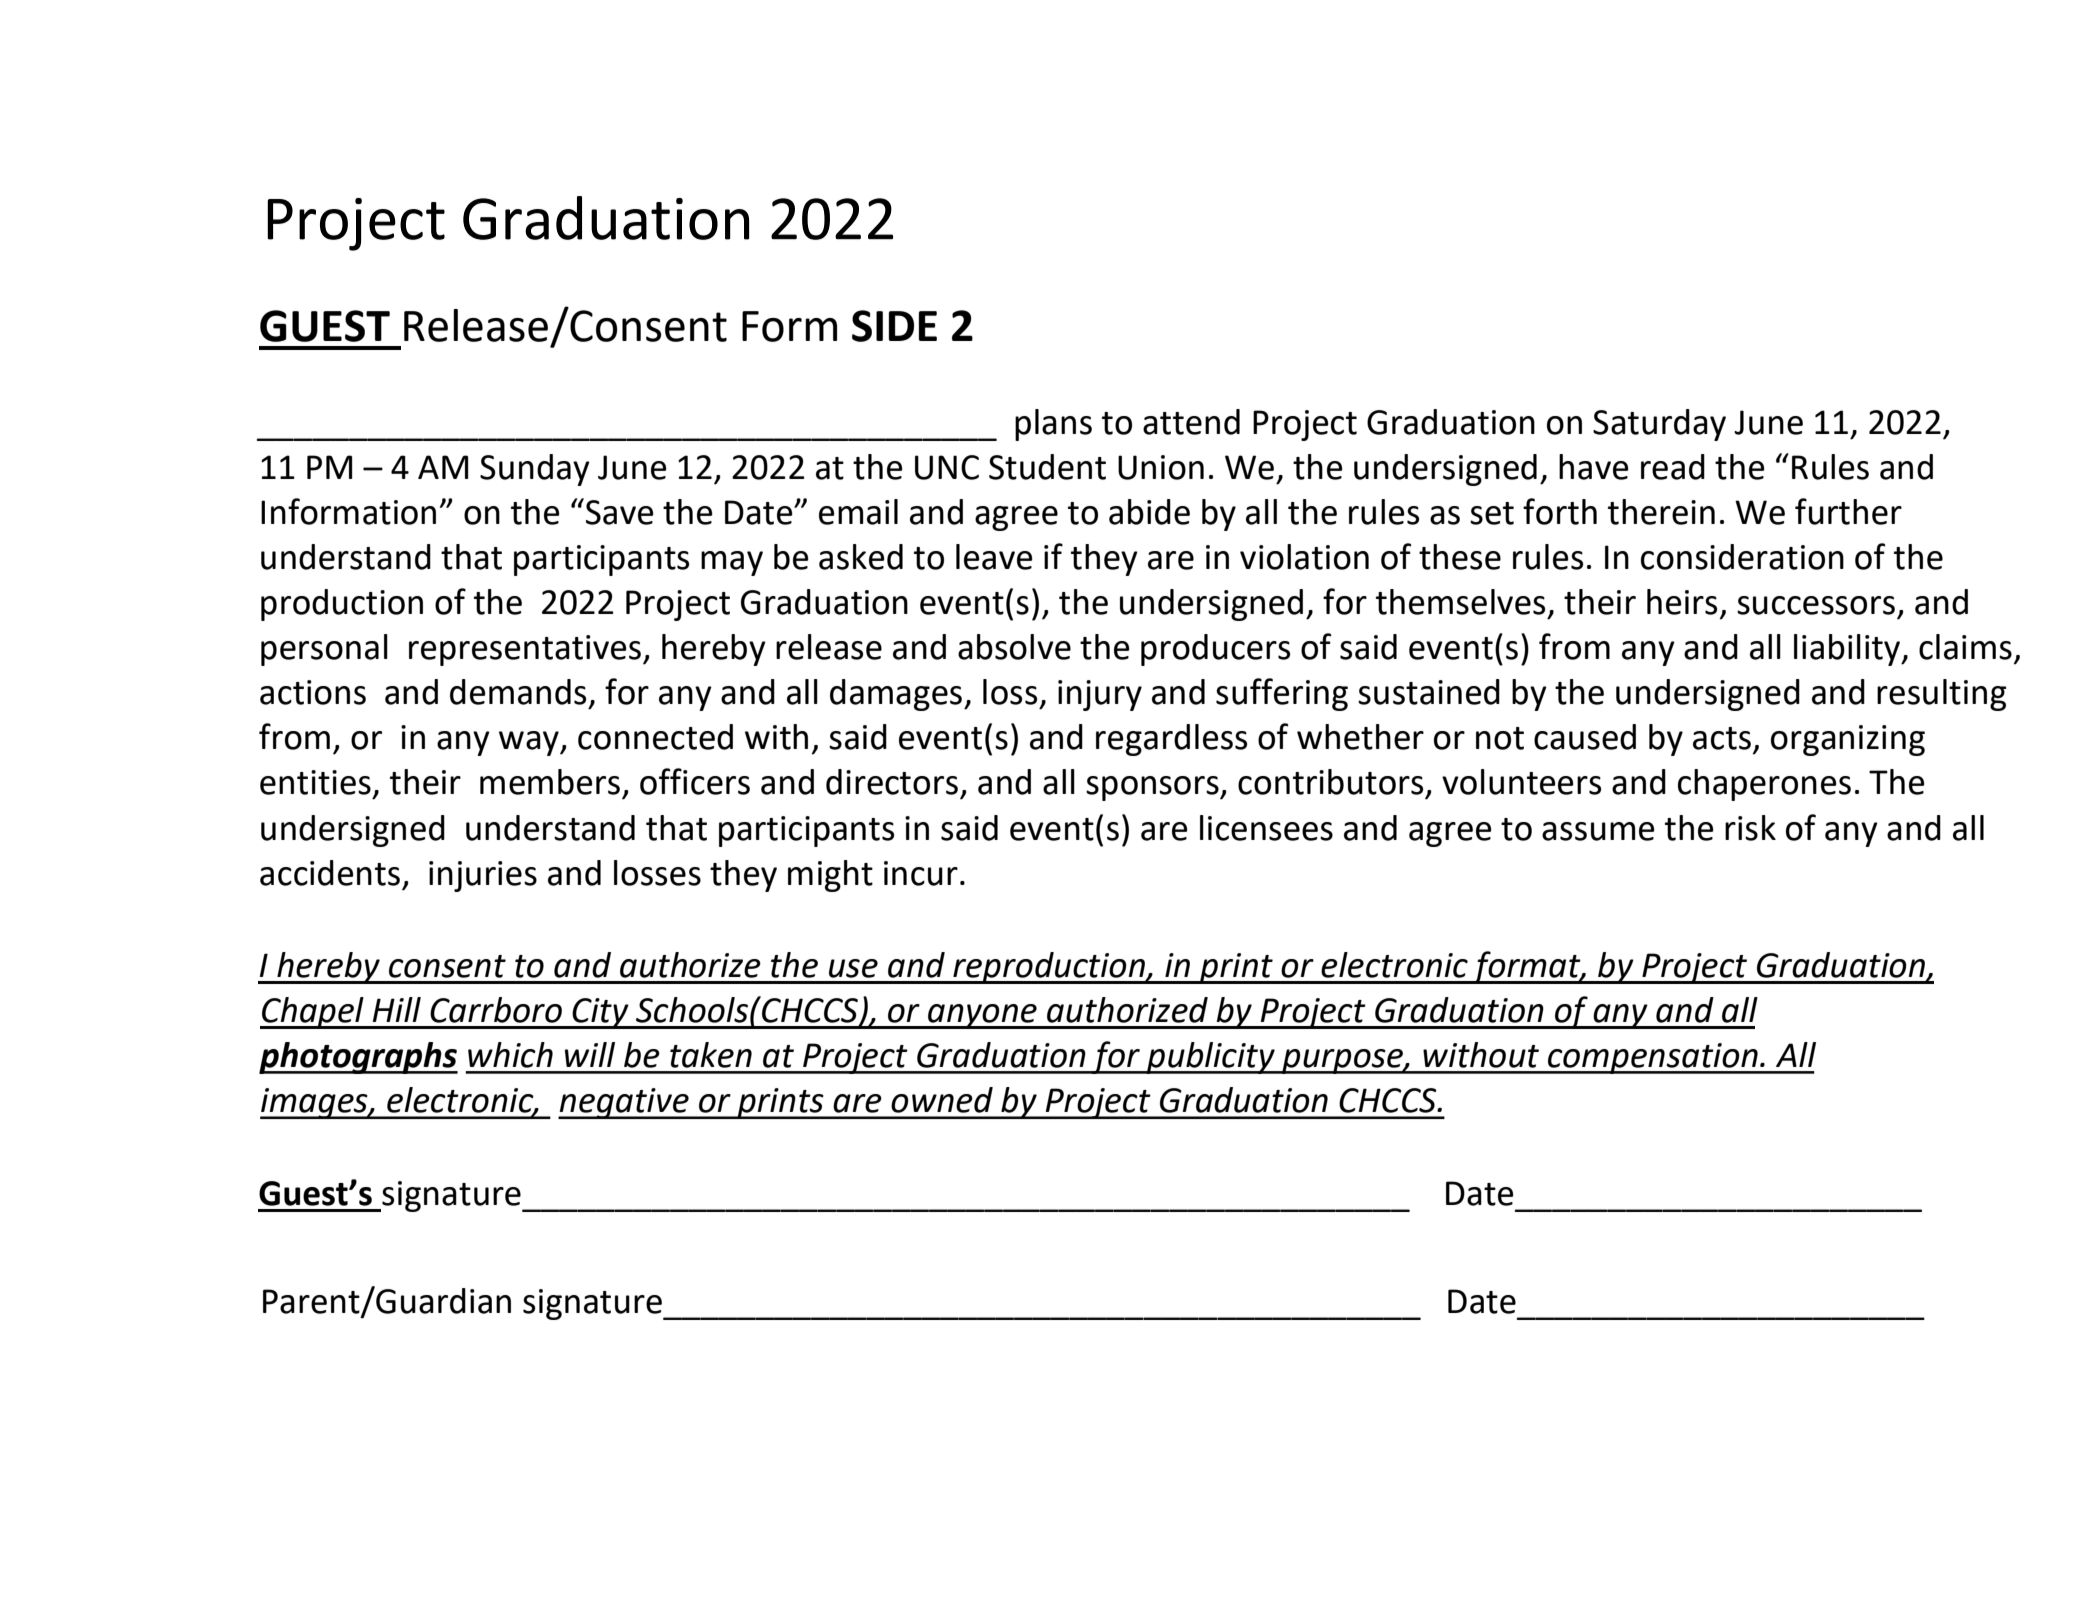  I want to click on compensation, so click(1653, 1058).
